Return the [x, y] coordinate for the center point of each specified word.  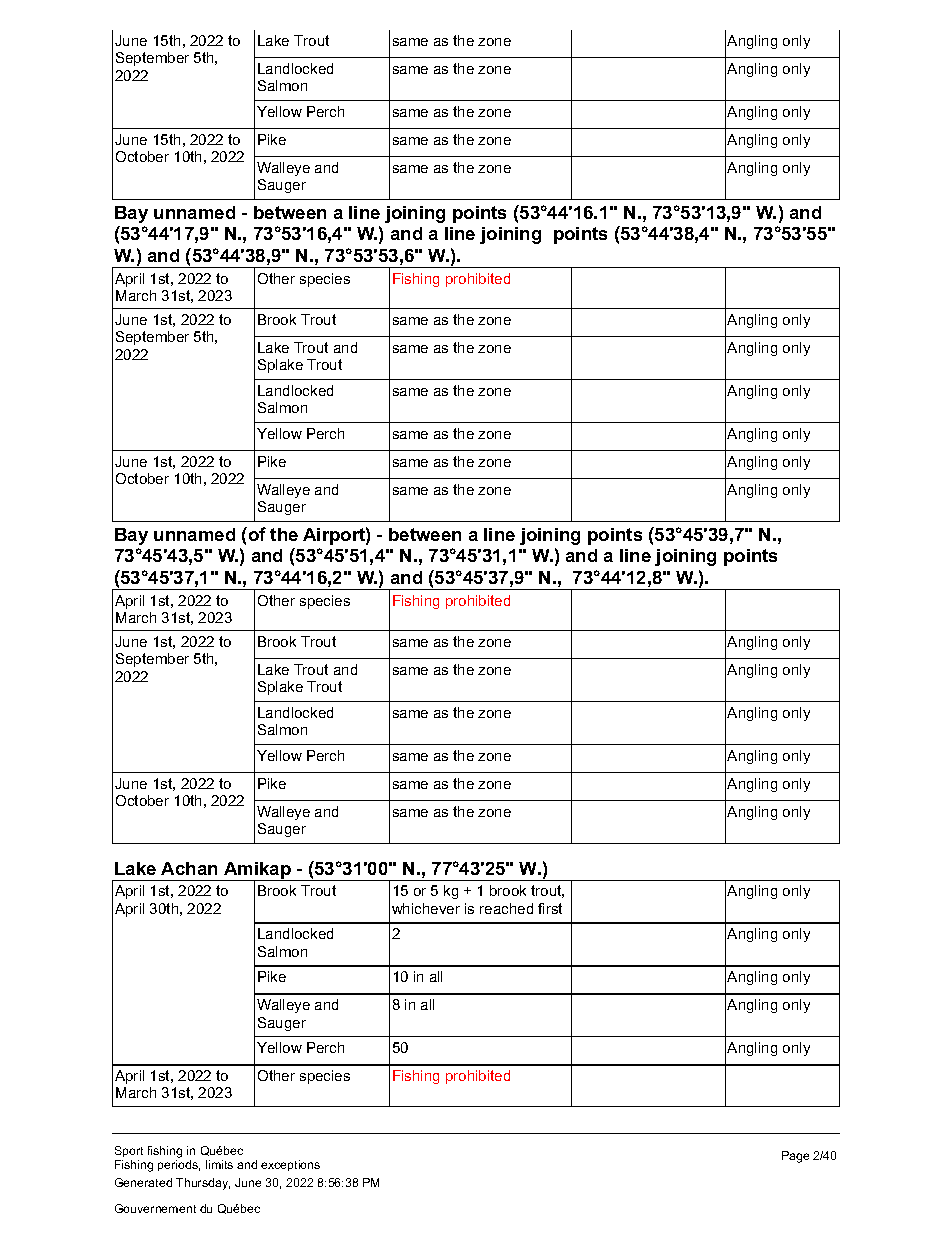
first [550, 908]
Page [795, 1157]
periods [179, 1165]
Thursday [203, 1184]
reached [506, 908]
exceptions [290, 1165]
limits [219, 1164]
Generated [143, 1182]
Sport [129, 1151]
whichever [426, 908]
